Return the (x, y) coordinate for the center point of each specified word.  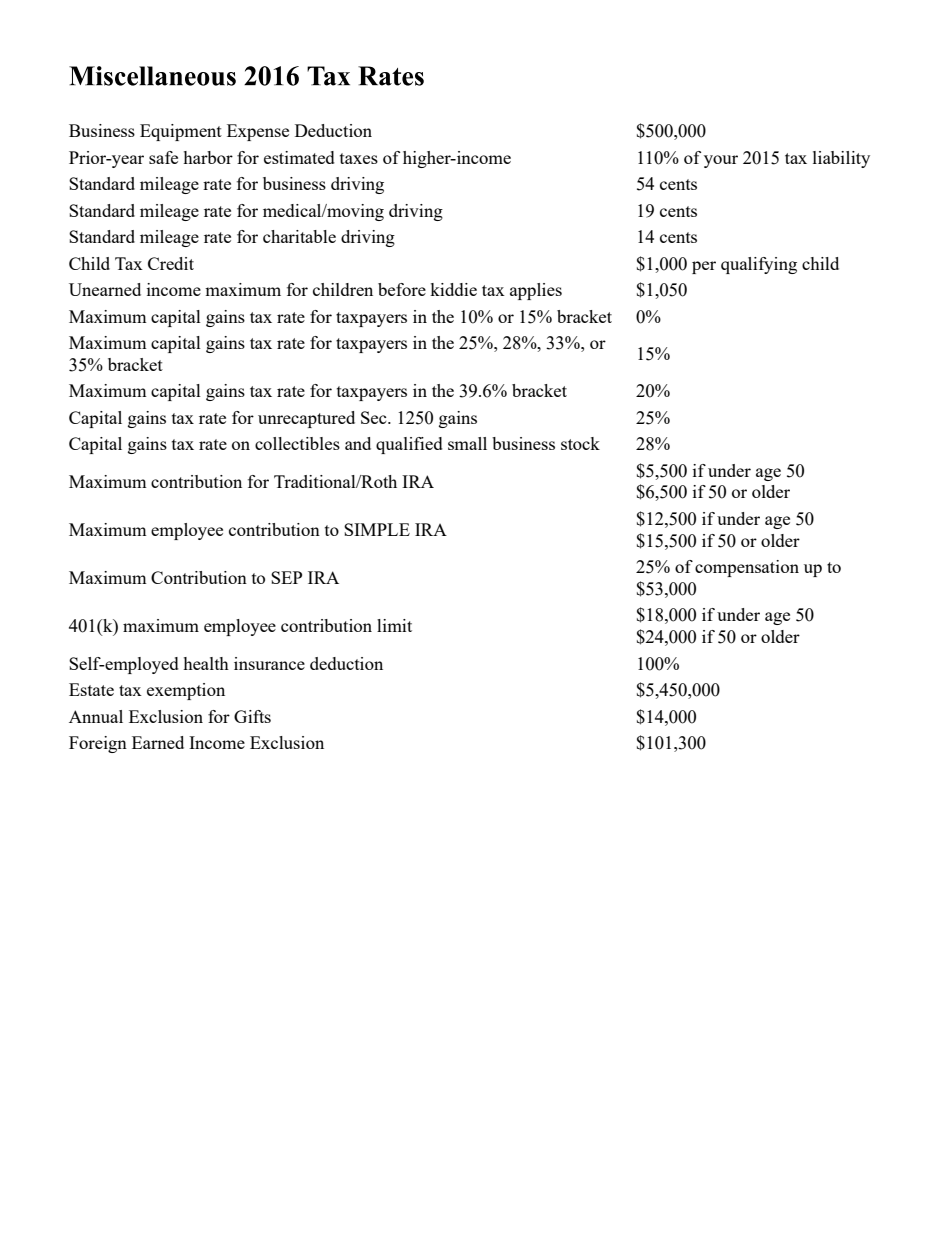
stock (580, 443)
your (721, 161)
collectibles (297, 443)
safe (163, 157)
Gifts (252, 716)
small (467, 443)
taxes (359, 158)
